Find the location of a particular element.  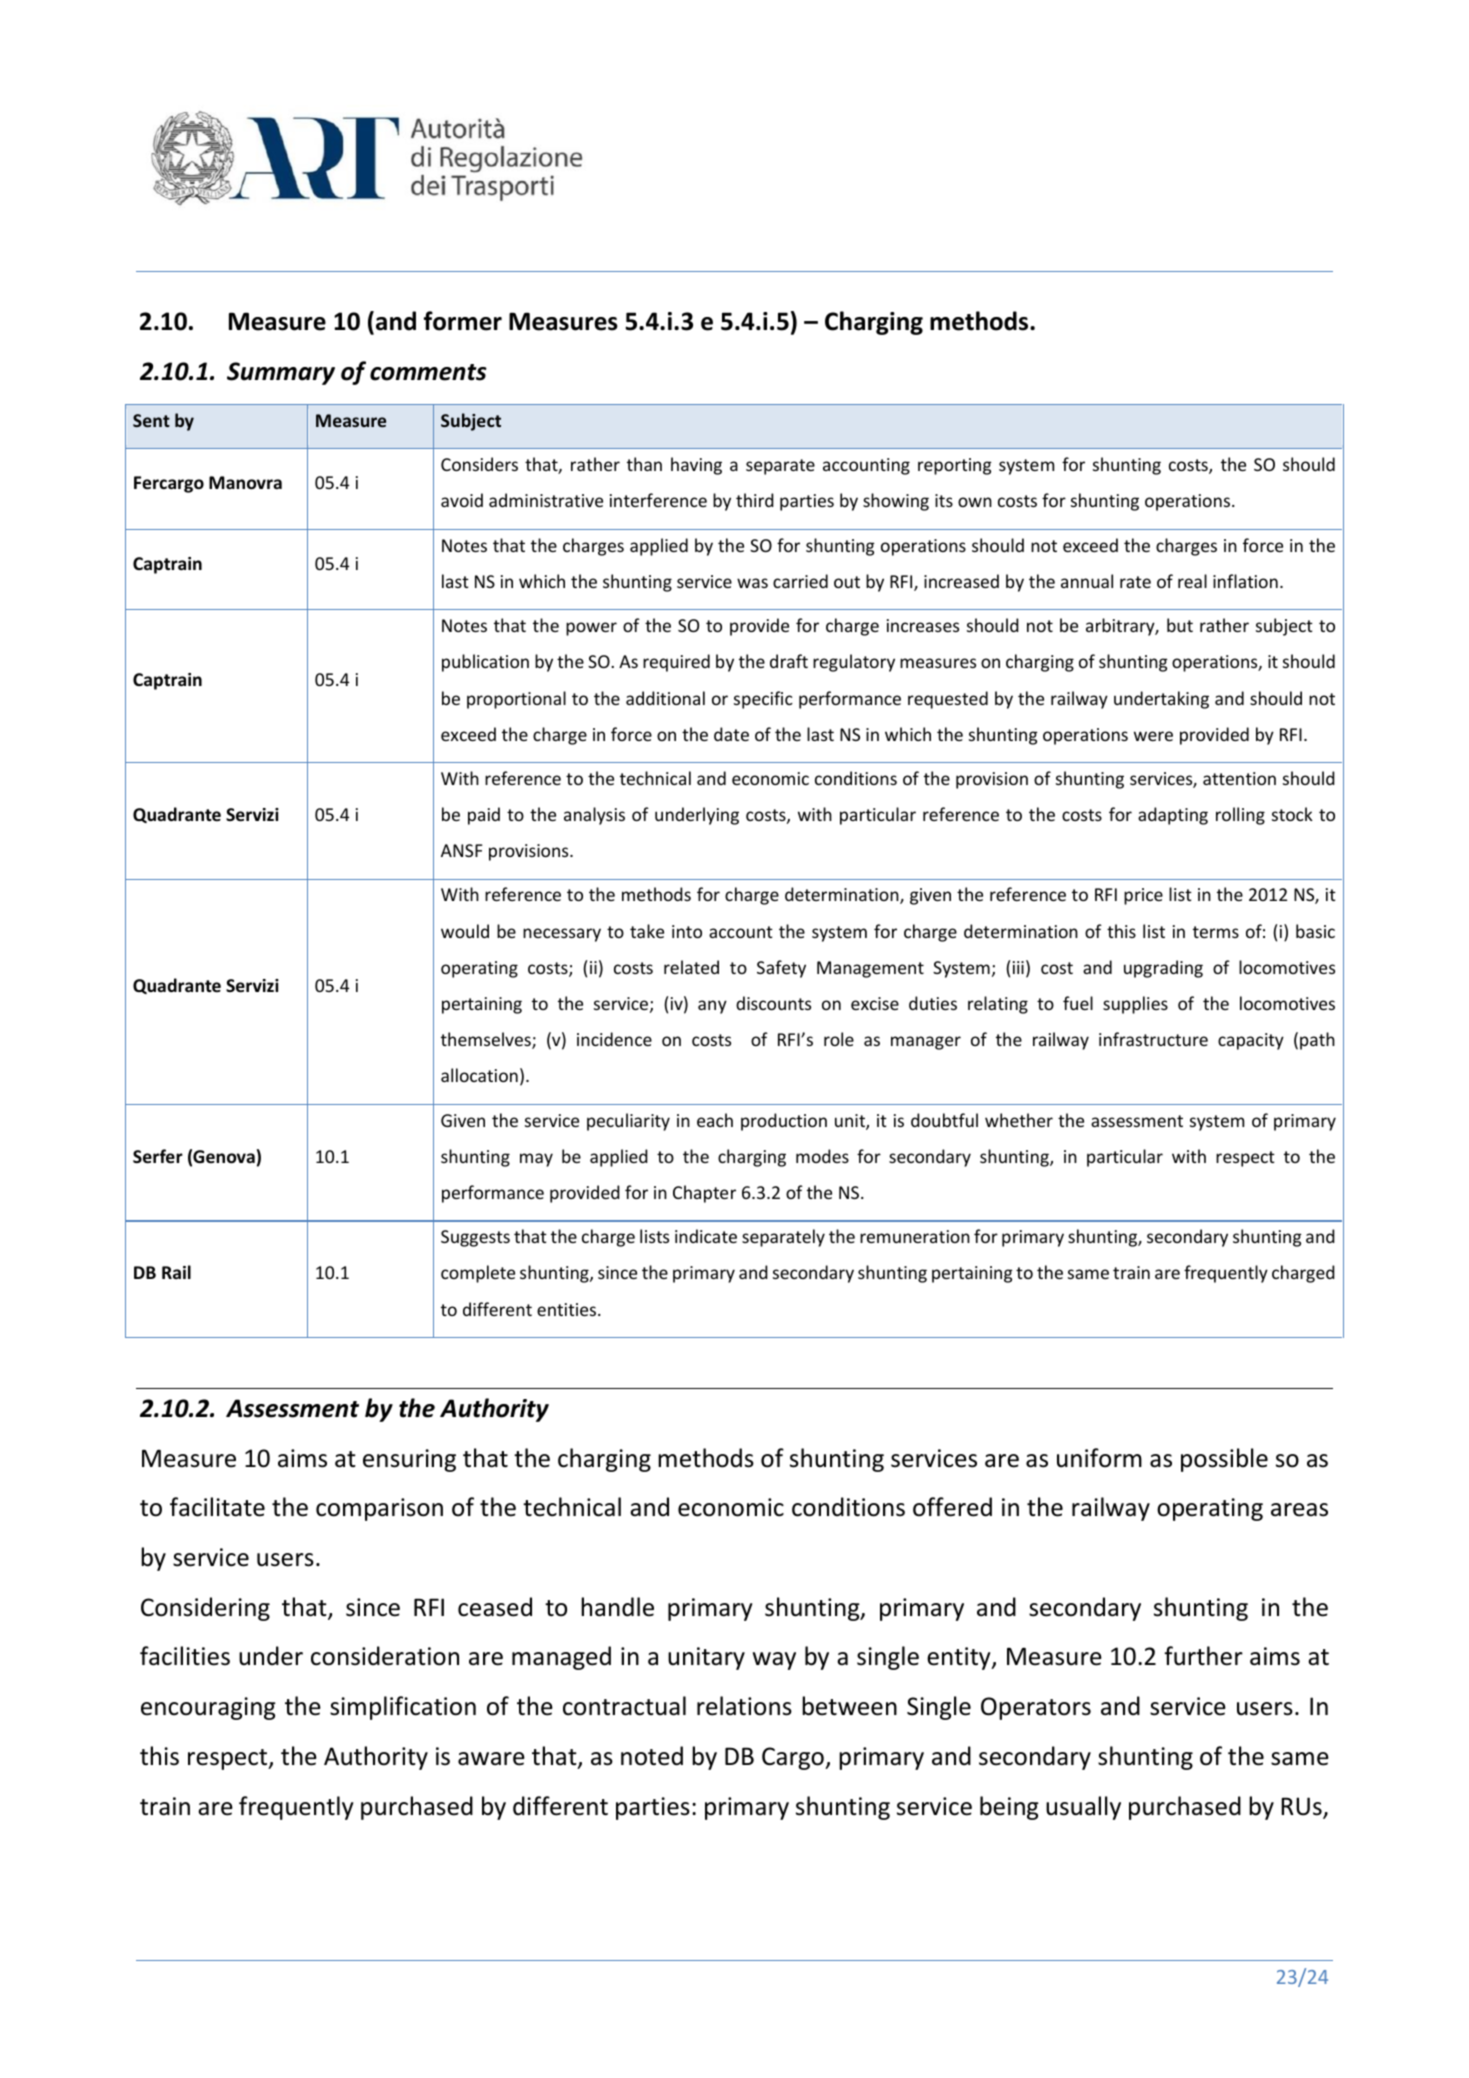

each is located at coordinates (715, 1120).
